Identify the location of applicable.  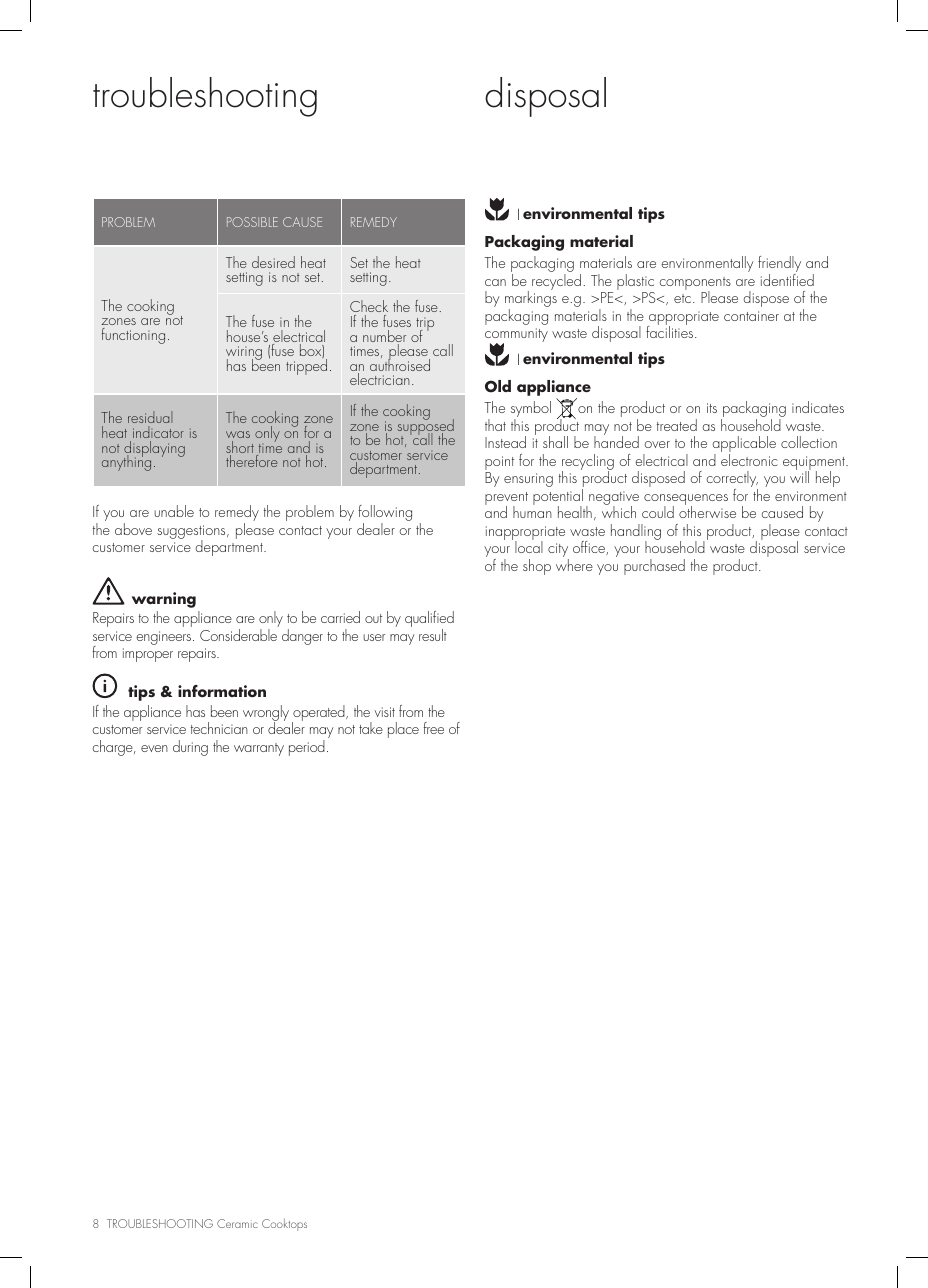
(744, 445).
